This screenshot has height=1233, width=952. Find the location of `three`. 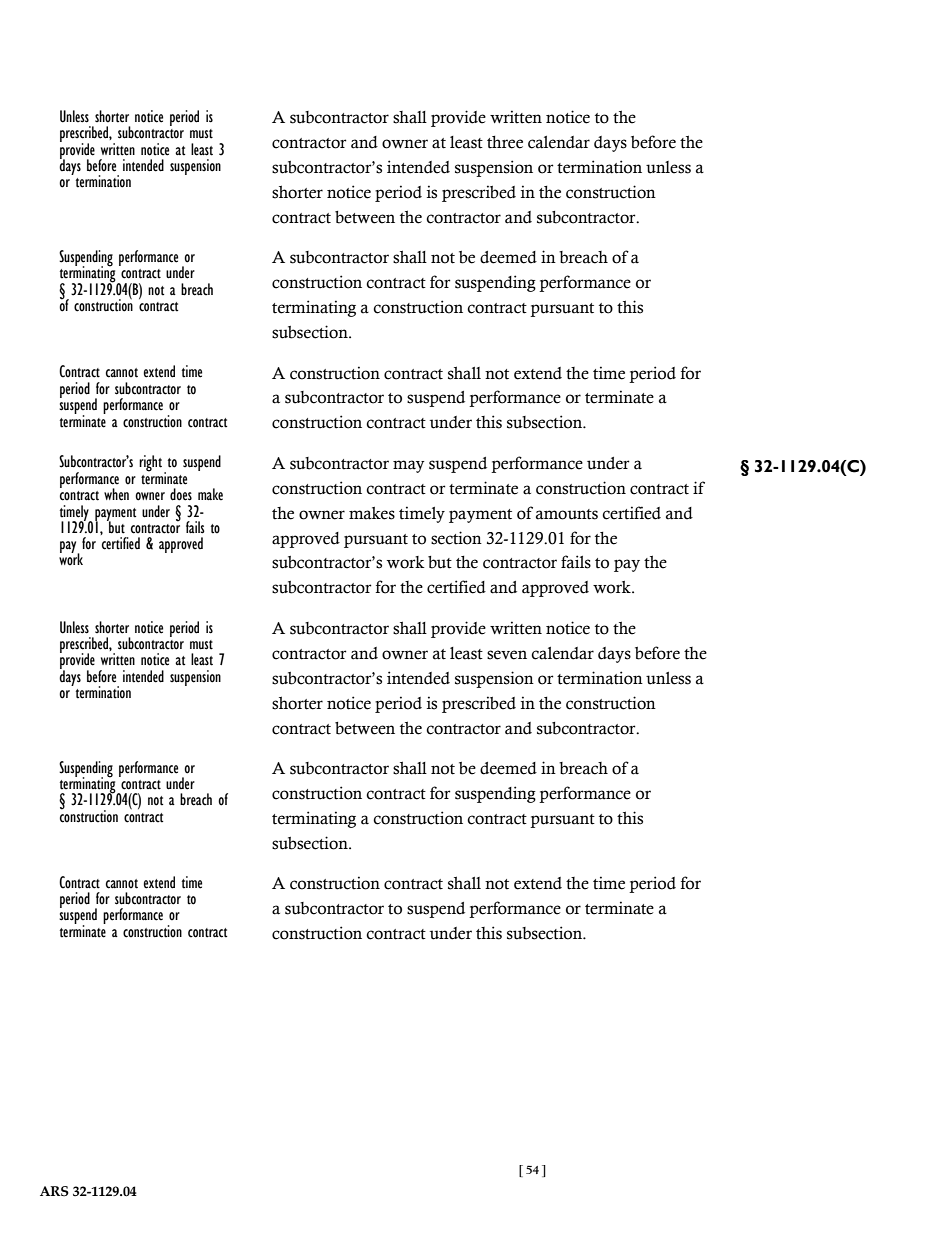

three is located at coordinates (505, 142).
